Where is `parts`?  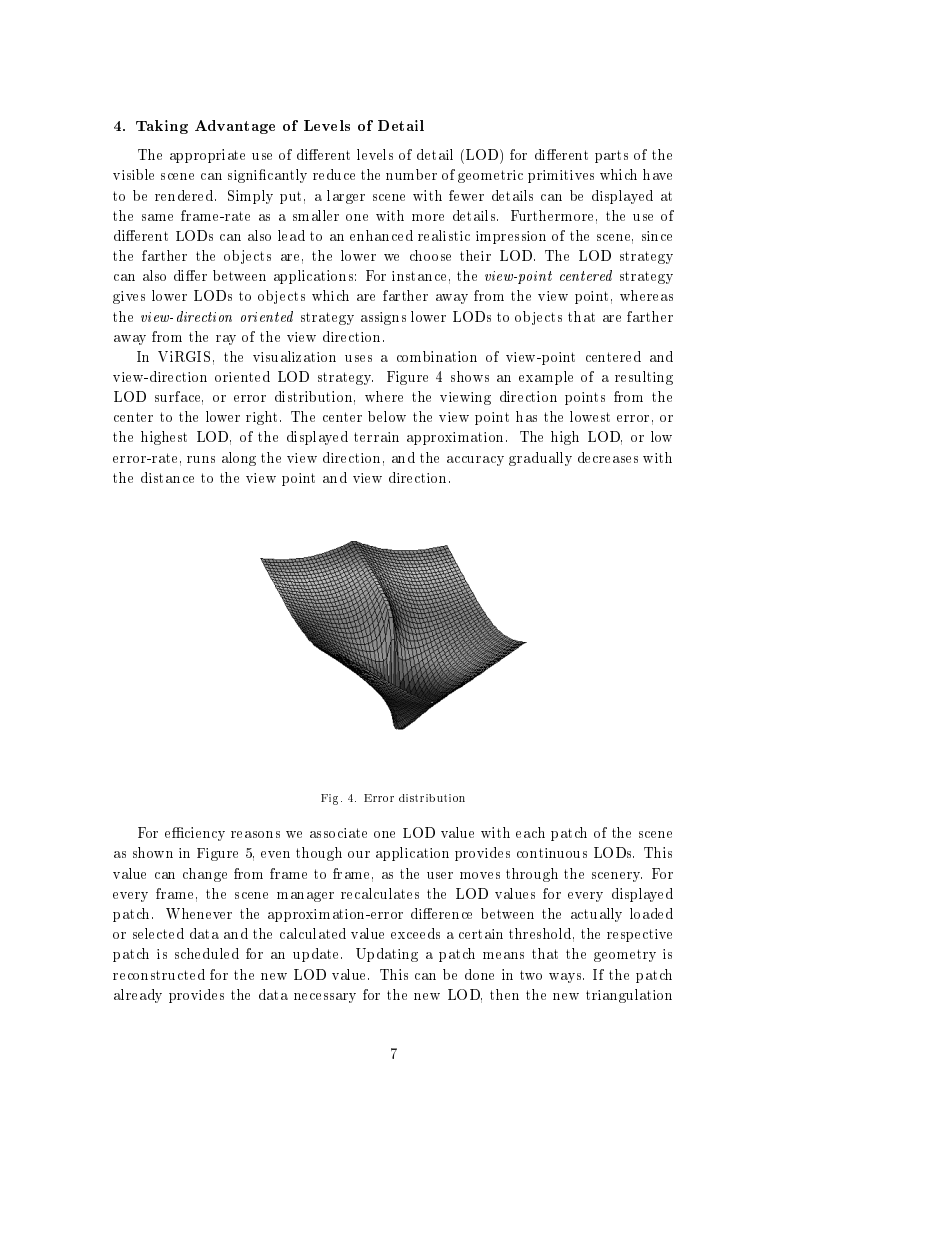 parts is located at coordinates (611, 156).
